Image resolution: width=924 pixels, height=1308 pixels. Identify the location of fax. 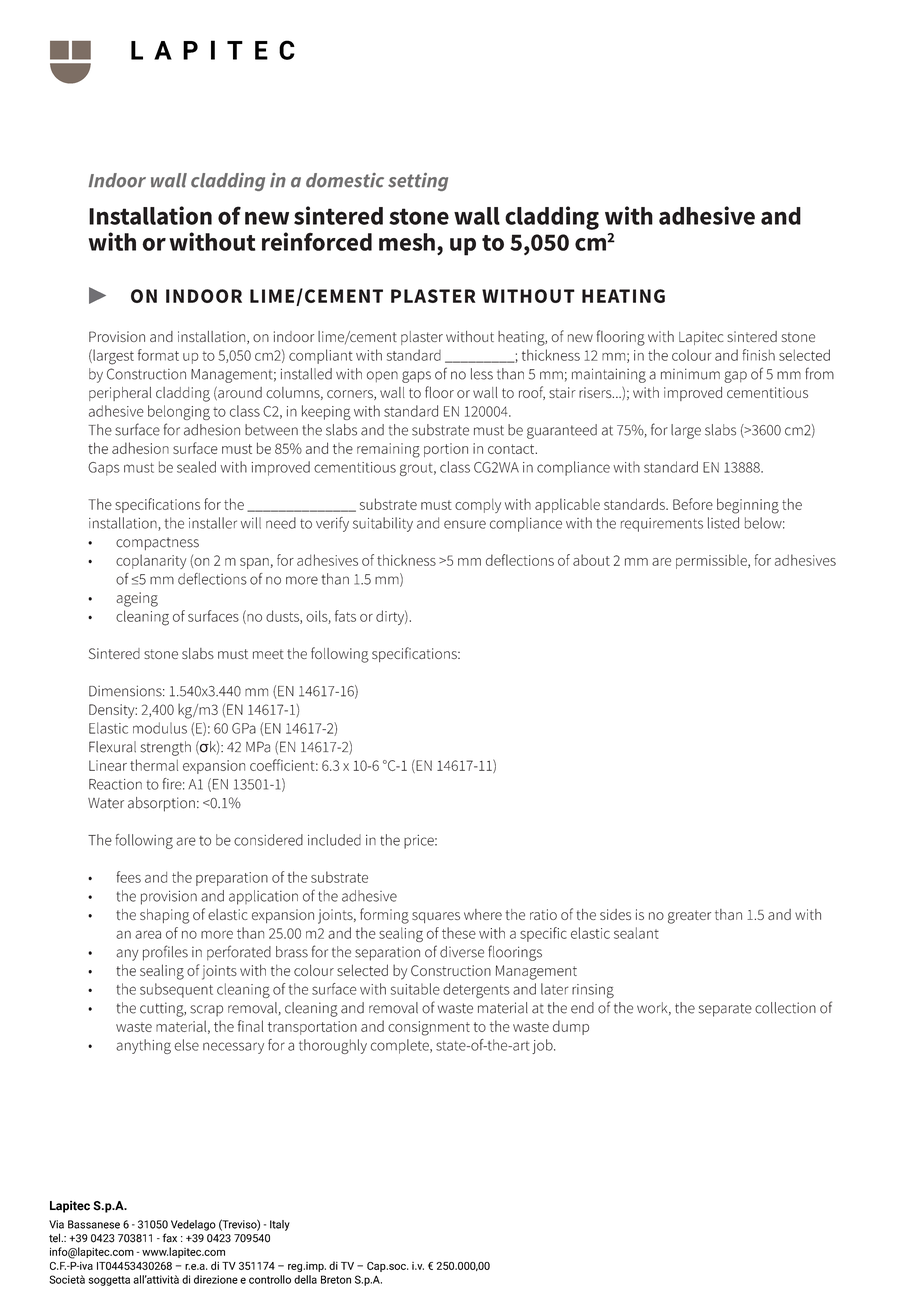
(170, 1238).
